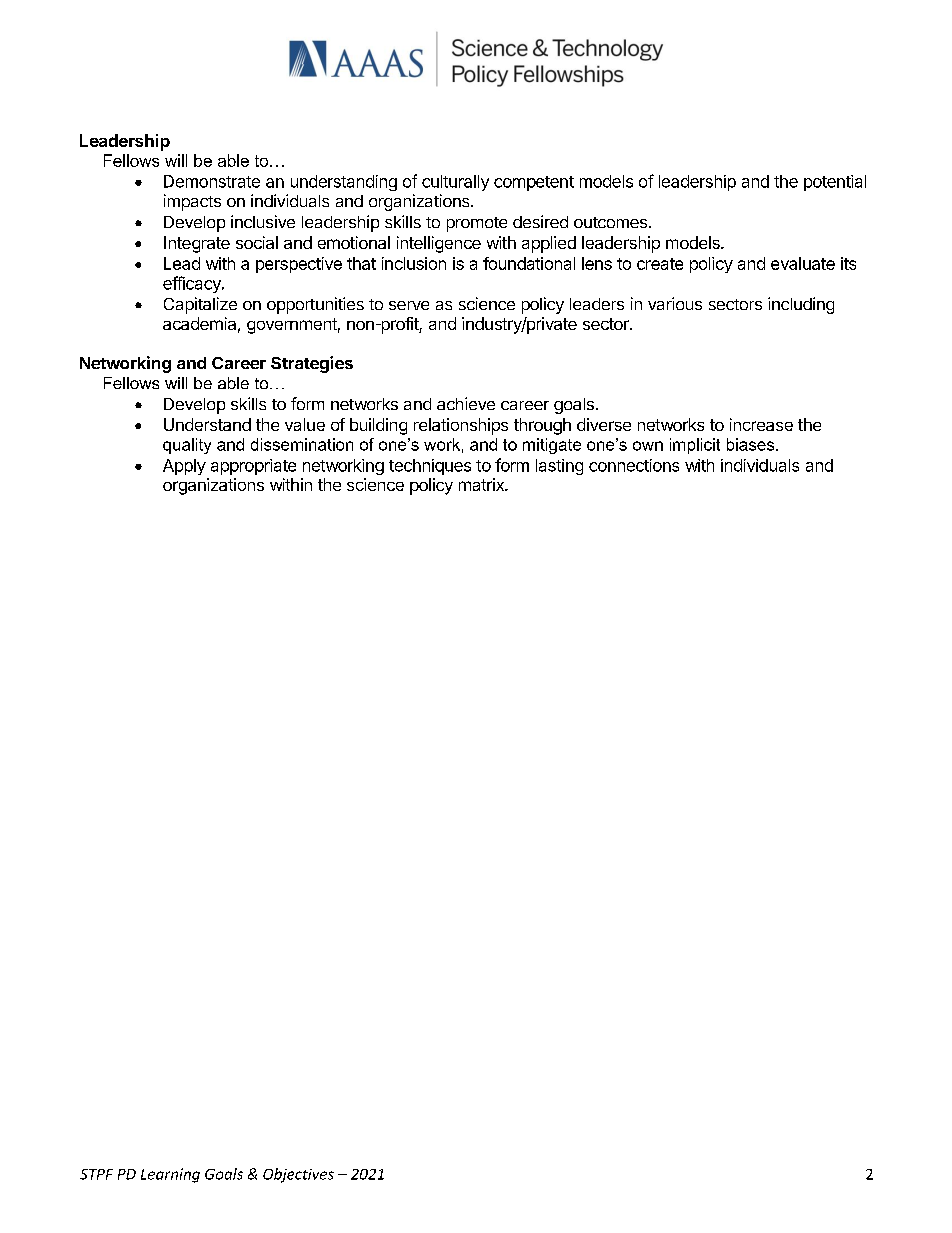 The image size is (952, 1233). I want to click on biases, so click(752, 444).
